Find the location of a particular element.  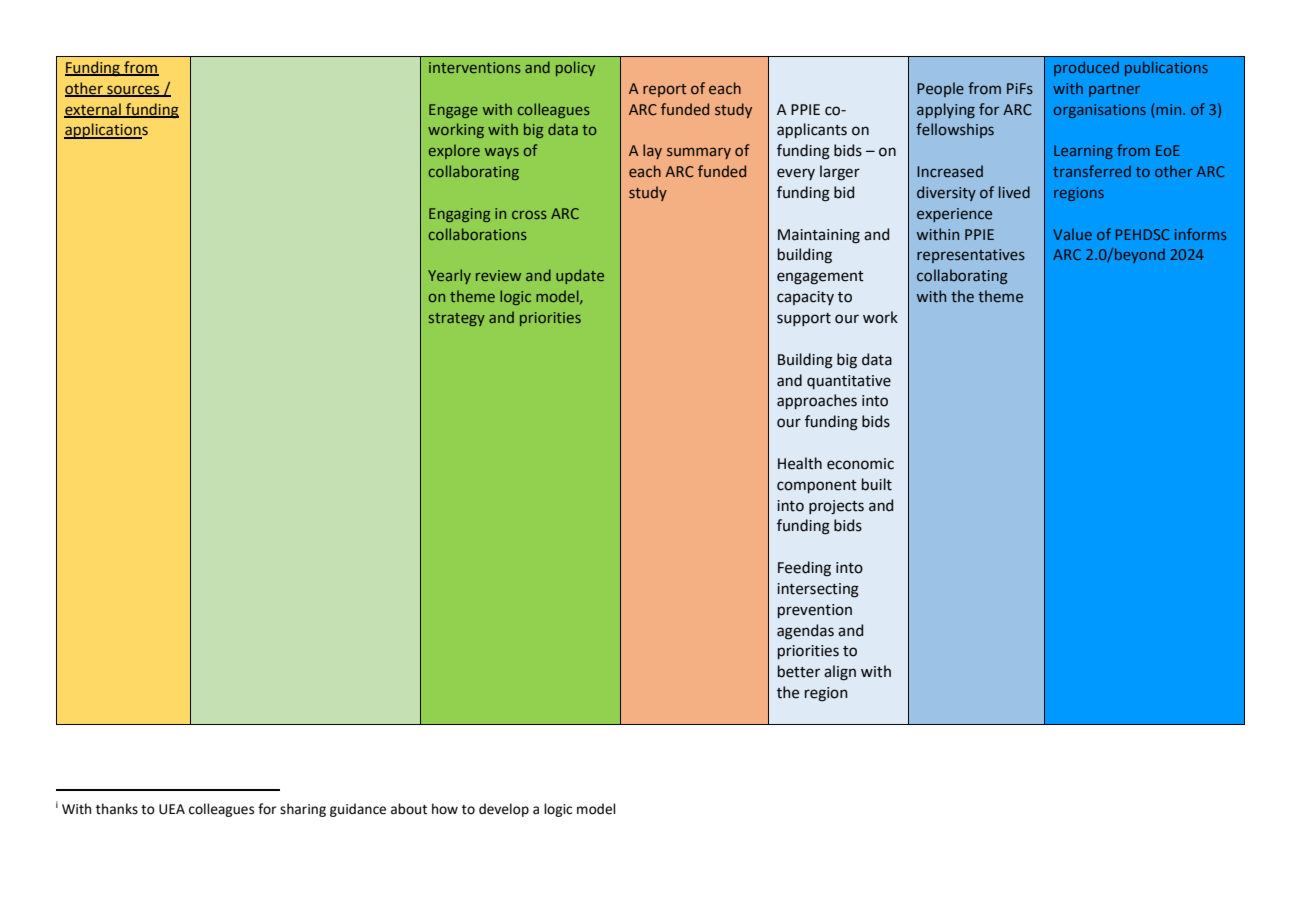

develop is located at coordinates (504, 810).
